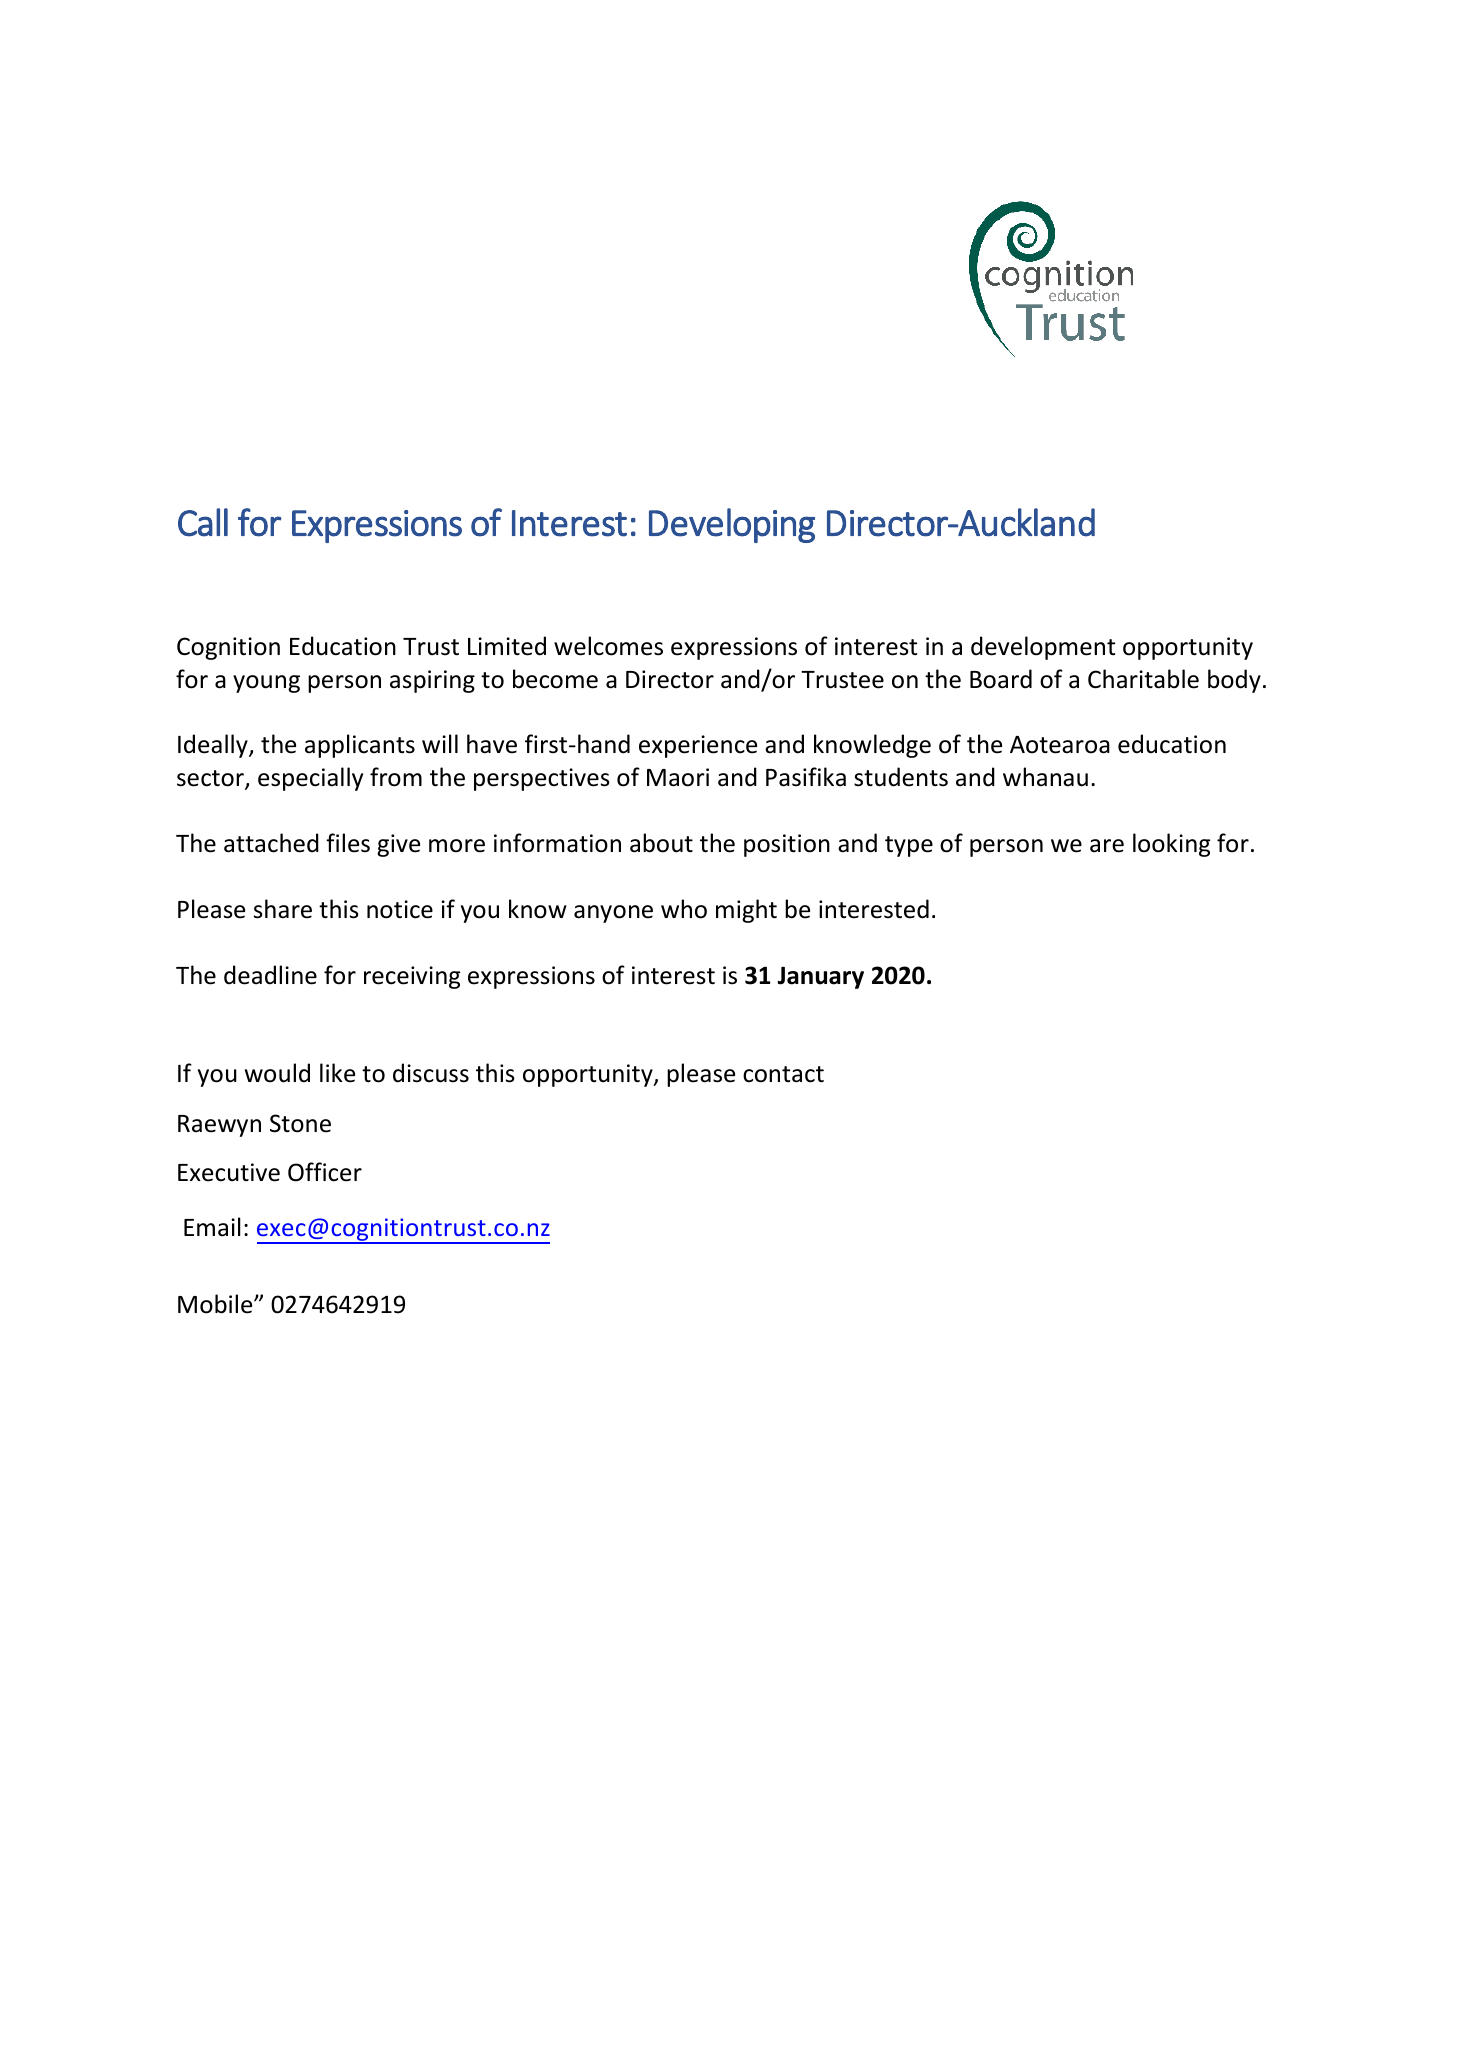 This page has height=2066, width=1462. I want to click on Aotearoa, so click(1060, 745).
